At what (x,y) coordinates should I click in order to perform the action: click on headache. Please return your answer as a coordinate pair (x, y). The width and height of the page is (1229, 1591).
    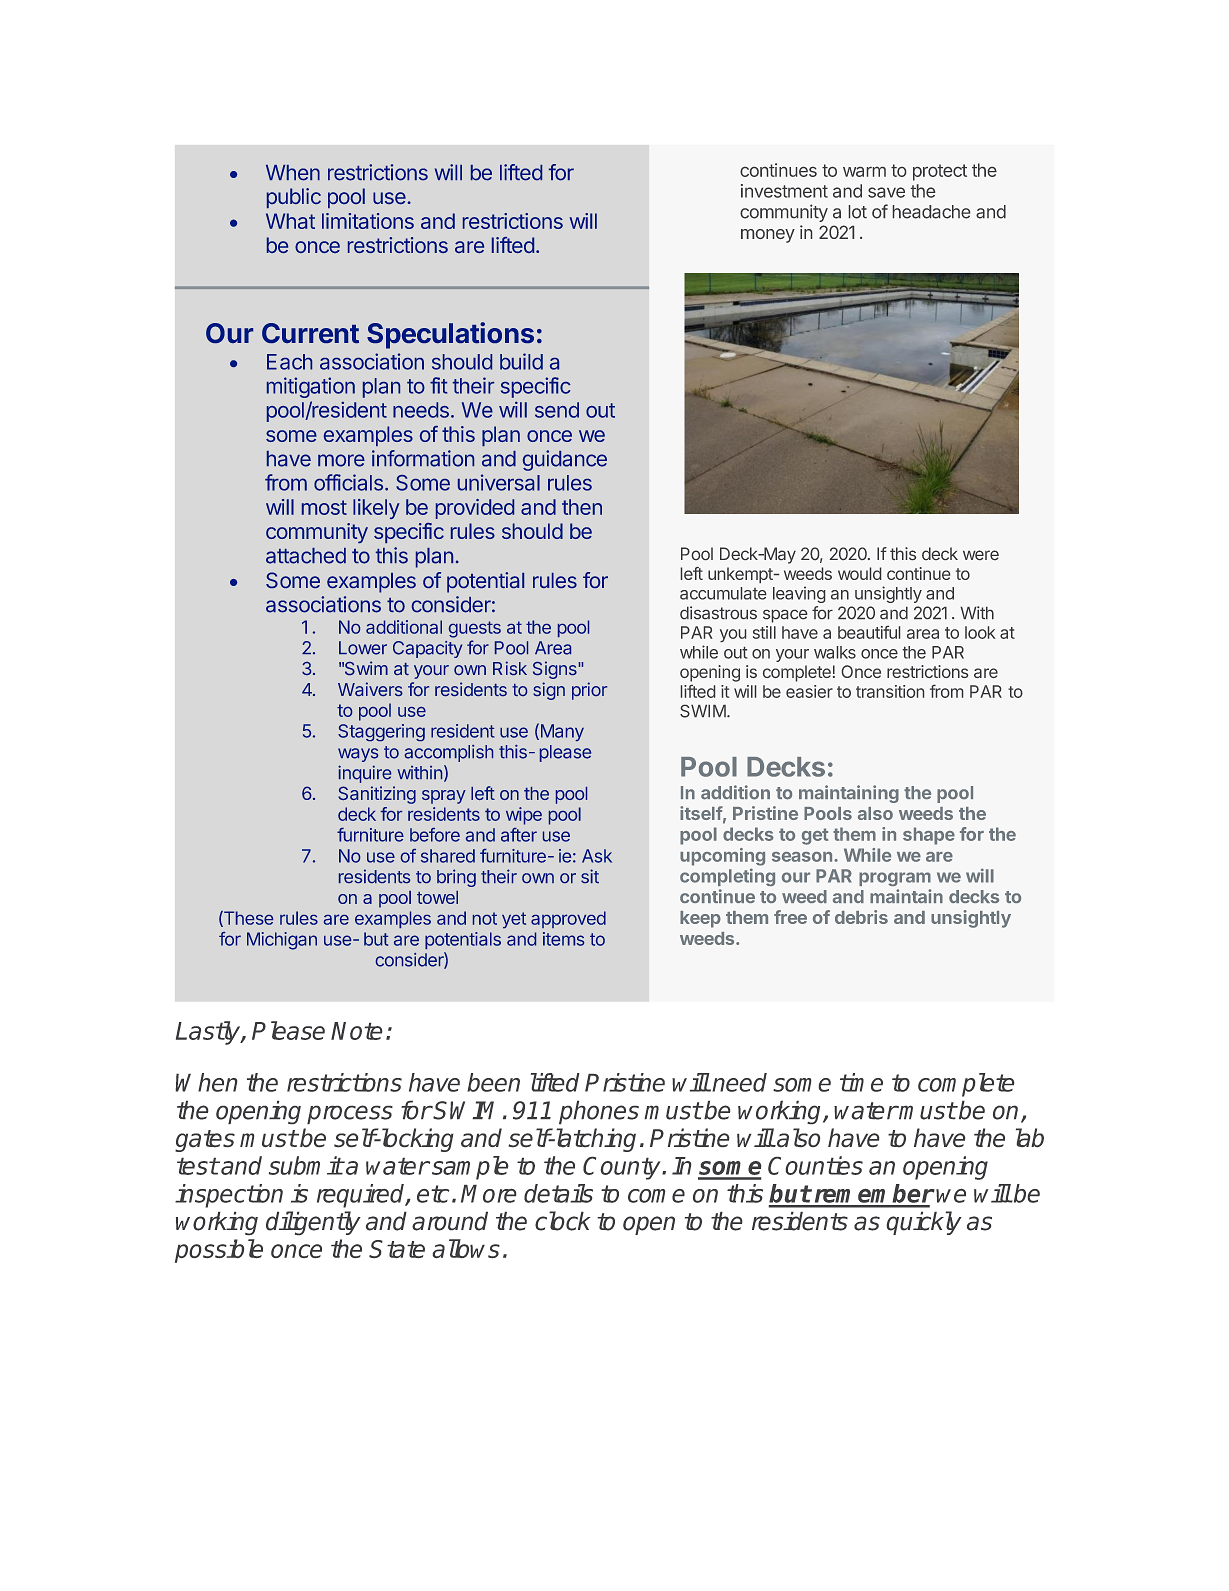
    Looking at the image, I should click on (931, 212).
